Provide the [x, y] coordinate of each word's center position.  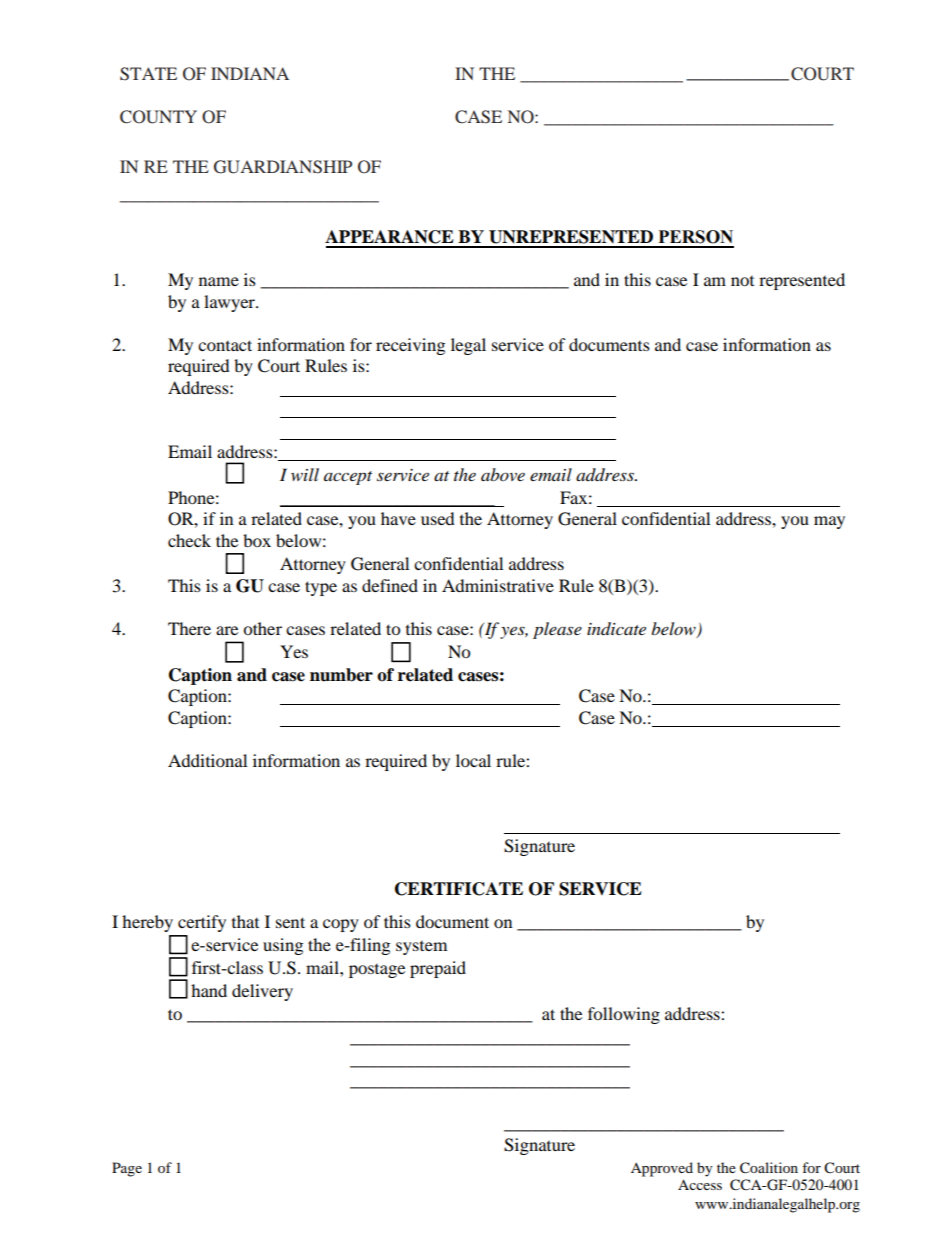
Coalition [769, 1168]
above [503, 474]
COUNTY [158, 117]
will [305, 474]
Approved [662, 1169]
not [742, 281]
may [829, 522]
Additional [207, 760]
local [473, 760]
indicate [616, 629]
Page [127, 1169]
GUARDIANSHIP [283, 167]
